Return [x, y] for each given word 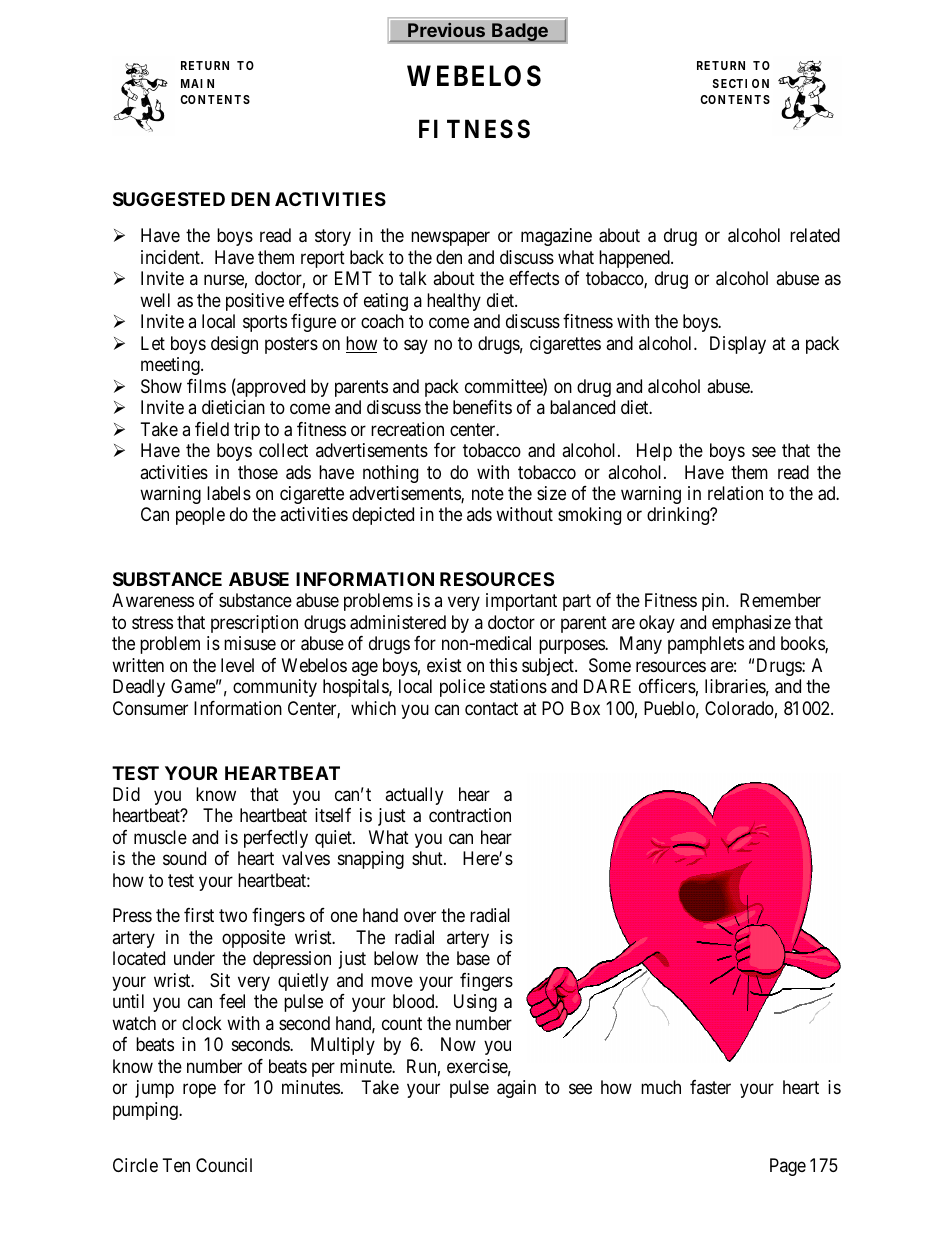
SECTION [741, 83]
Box [585, 708]
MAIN [197, 83]
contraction [470, 815]
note [488, 493]
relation [735, 493]
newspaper [450, 238]
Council [224, 1165]
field [212, 429]
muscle [160, 837]
